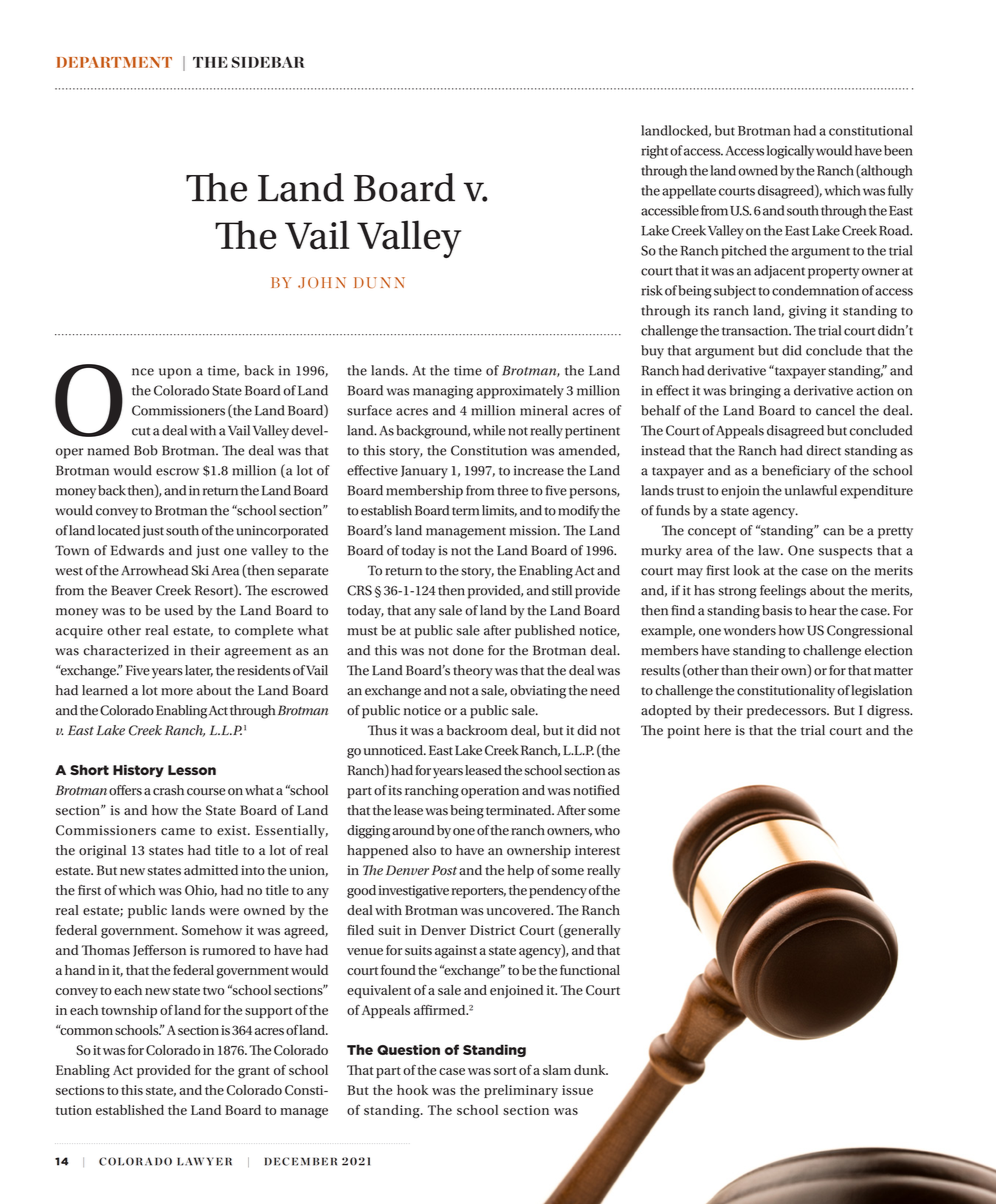  Describe the element at coordinates (254, 1073) in the page. I see `grant` at that location.
